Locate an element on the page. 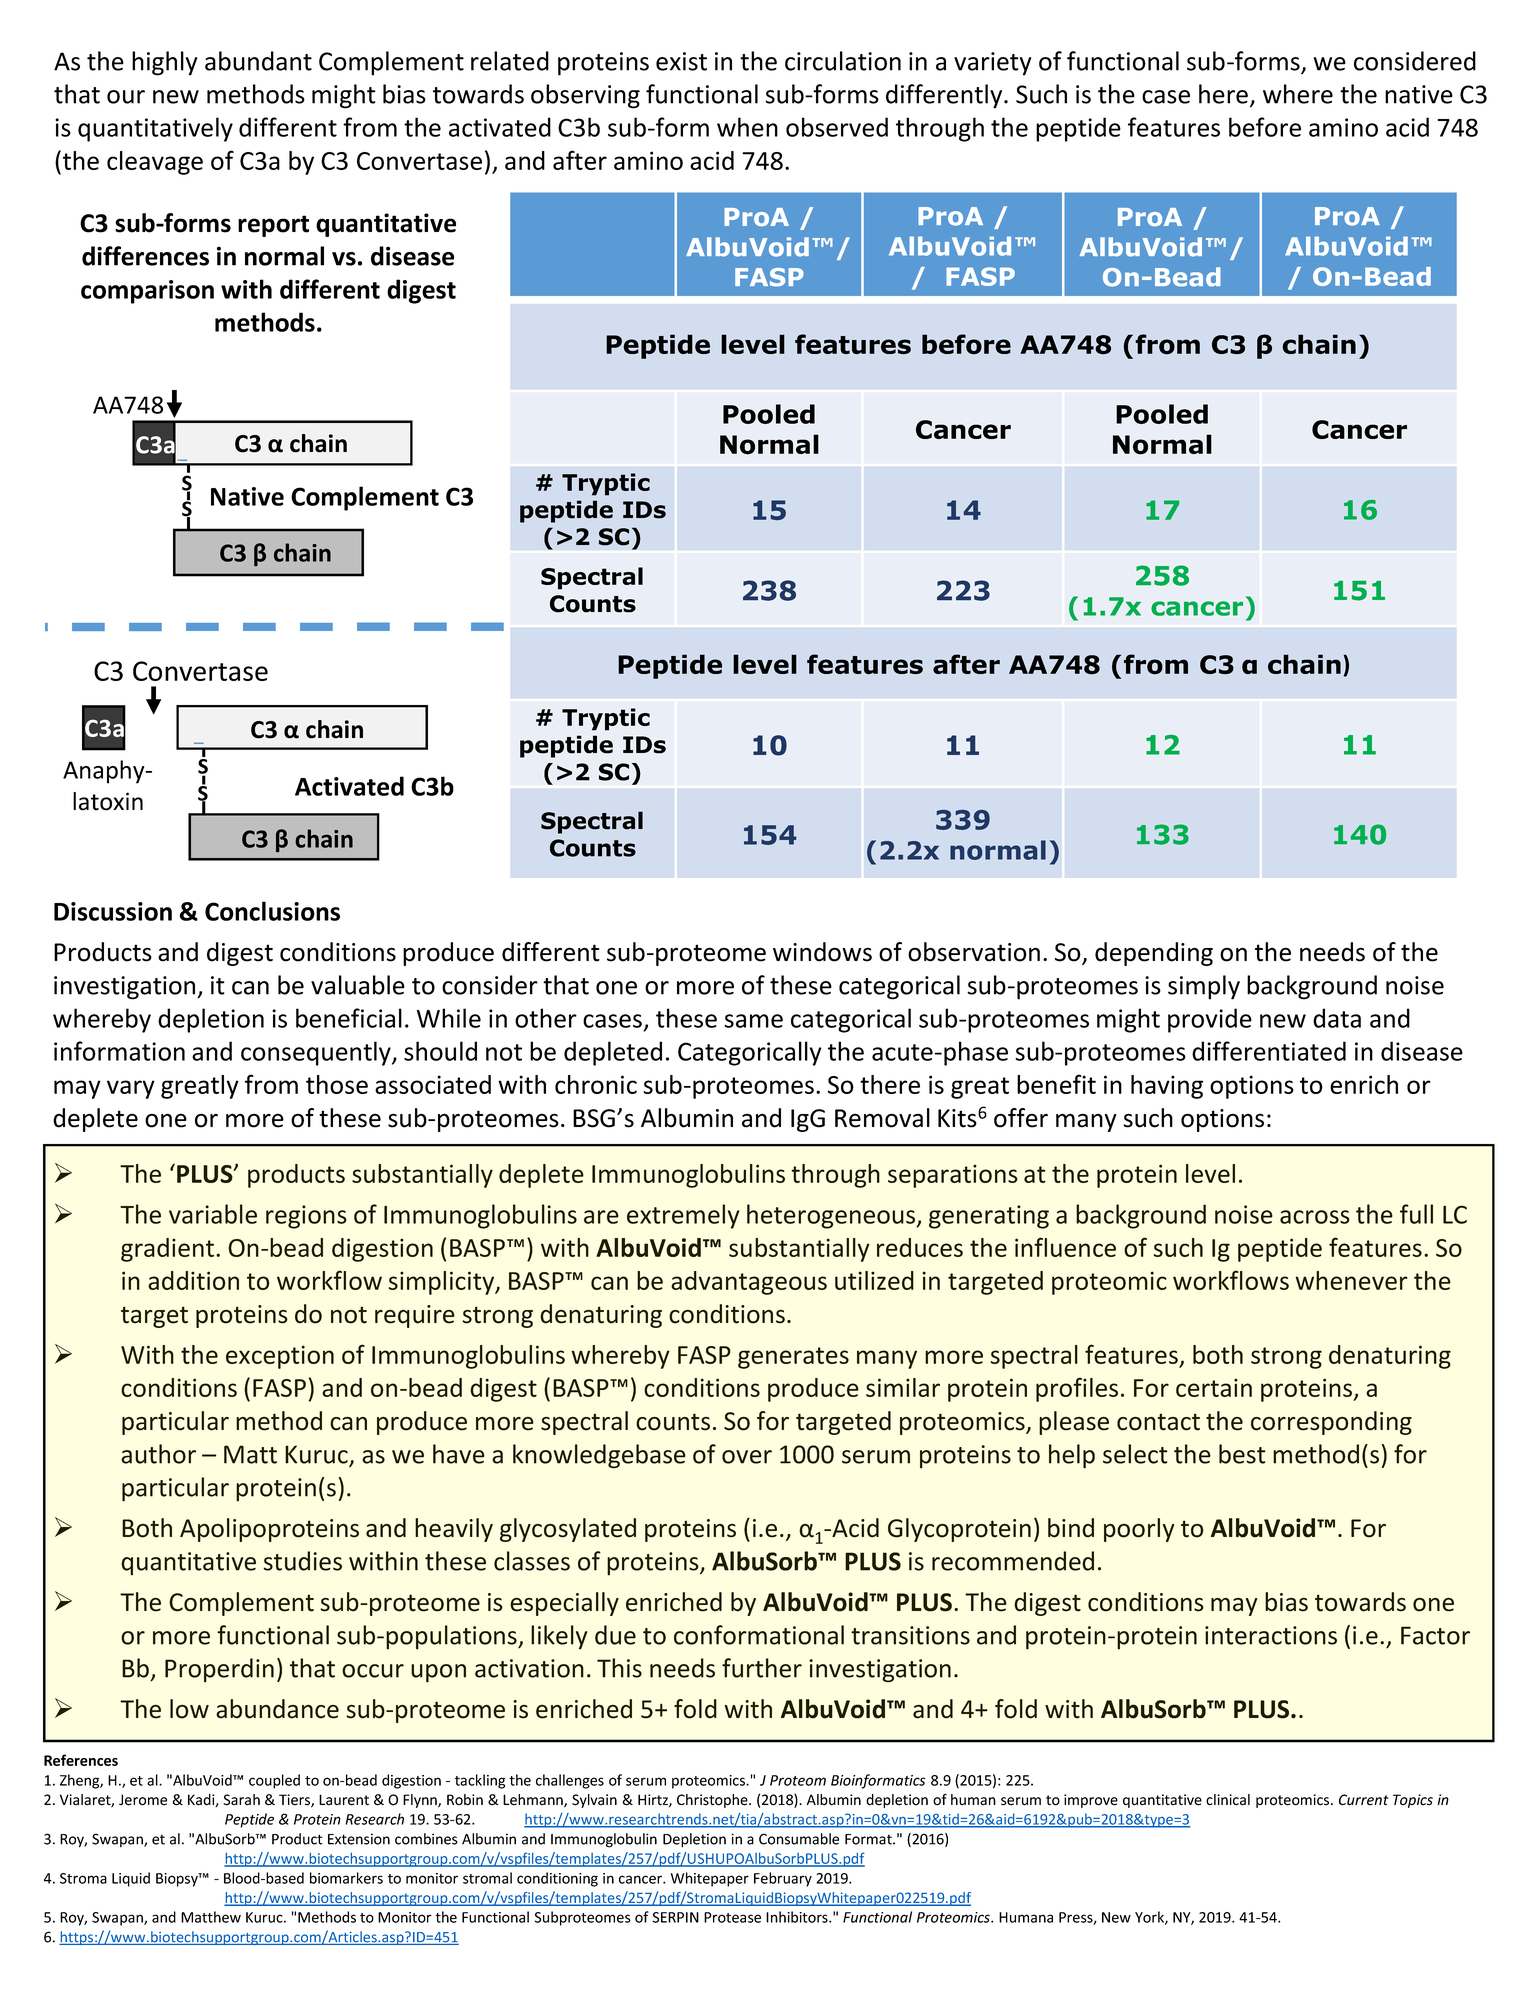 The image size is (1538, 1990). Sarah is located at coordinates (241, 1800).
